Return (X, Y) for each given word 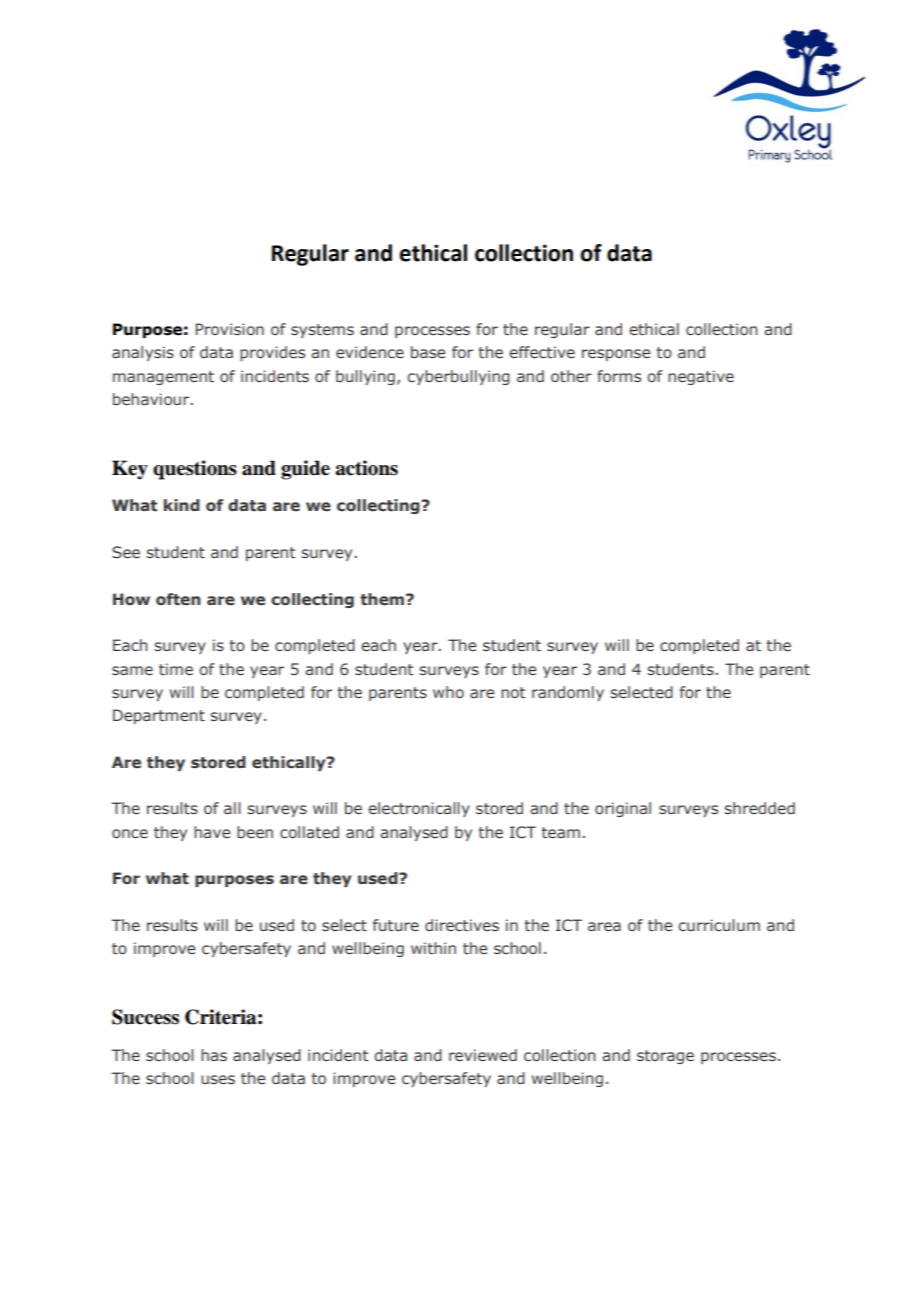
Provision (229, 329)
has (214, 1055)
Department (159, 716)
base (428, 352)
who (448, 692)
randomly (568, 693)
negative (701, 377)
